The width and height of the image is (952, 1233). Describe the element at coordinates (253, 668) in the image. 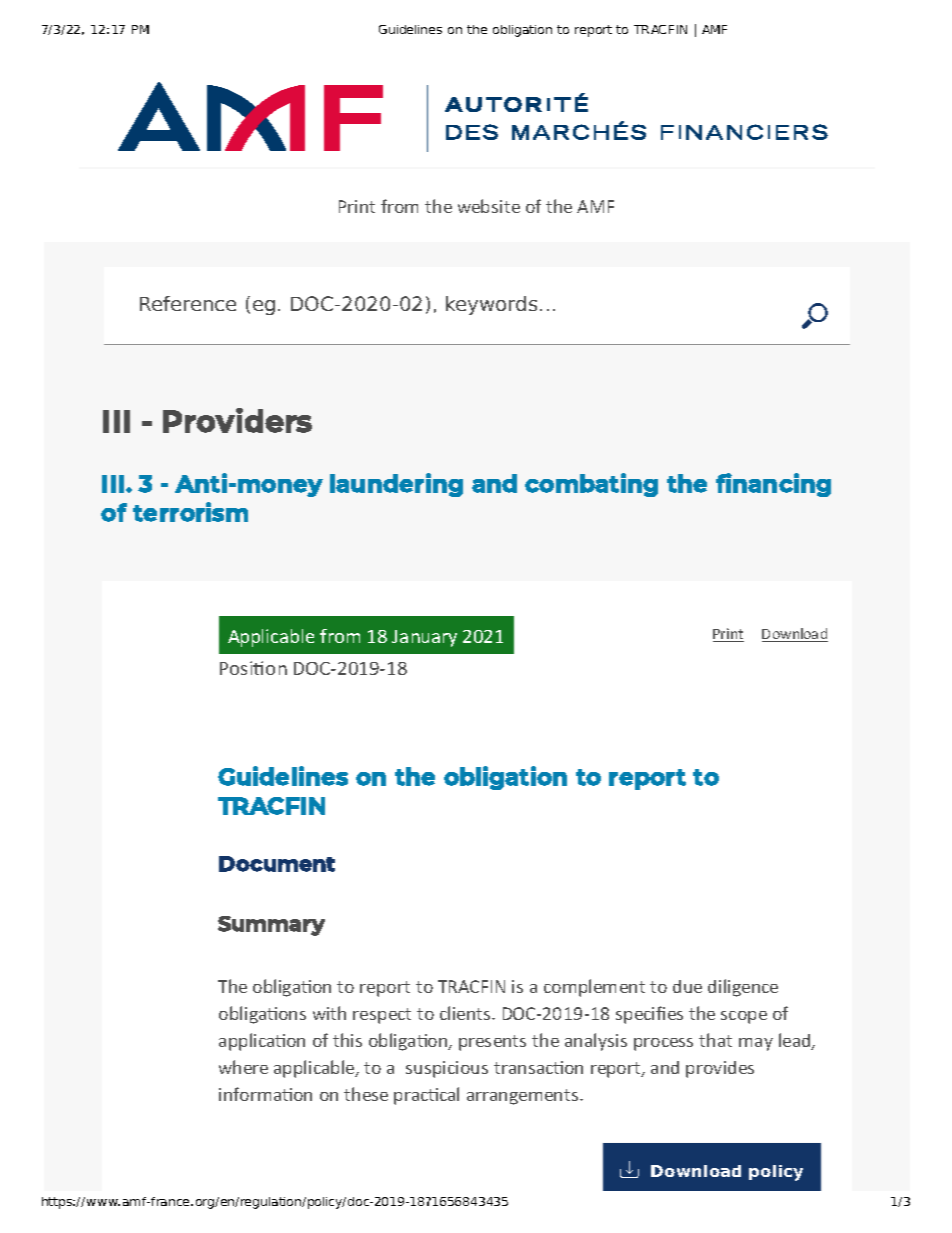

I see `Position` at that location.
